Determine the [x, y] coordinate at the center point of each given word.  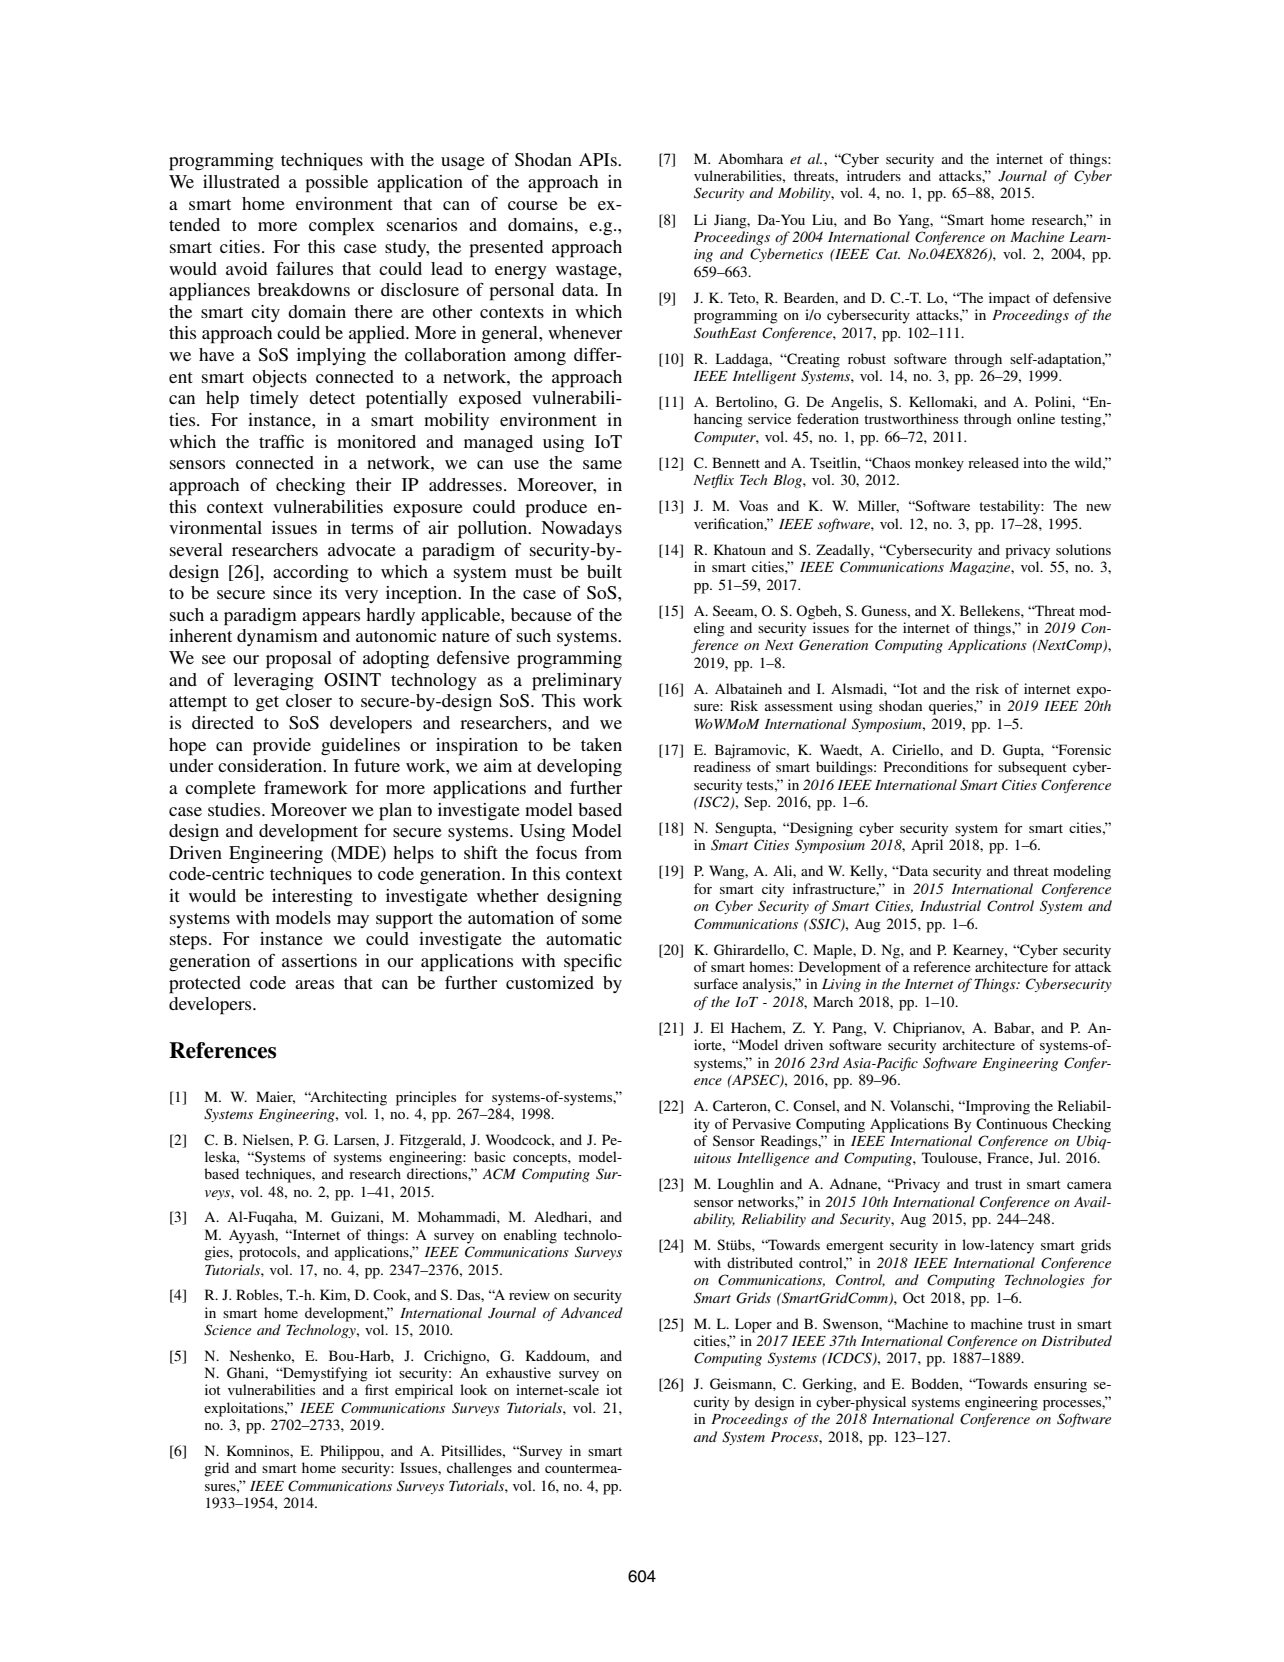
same [602, 464]
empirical [424, 1391]
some [602, 919]
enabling [530, 1236]
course [533, 205]
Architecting [347, 1098]
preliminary [577, 682]
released [993, 462]
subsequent [1032, 768]
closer [309, 700]
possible [336, 184]
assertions [319, 960]
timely [274, 399]
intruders [874, 175]
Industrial [950, 905]
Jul [1048, 1157]
